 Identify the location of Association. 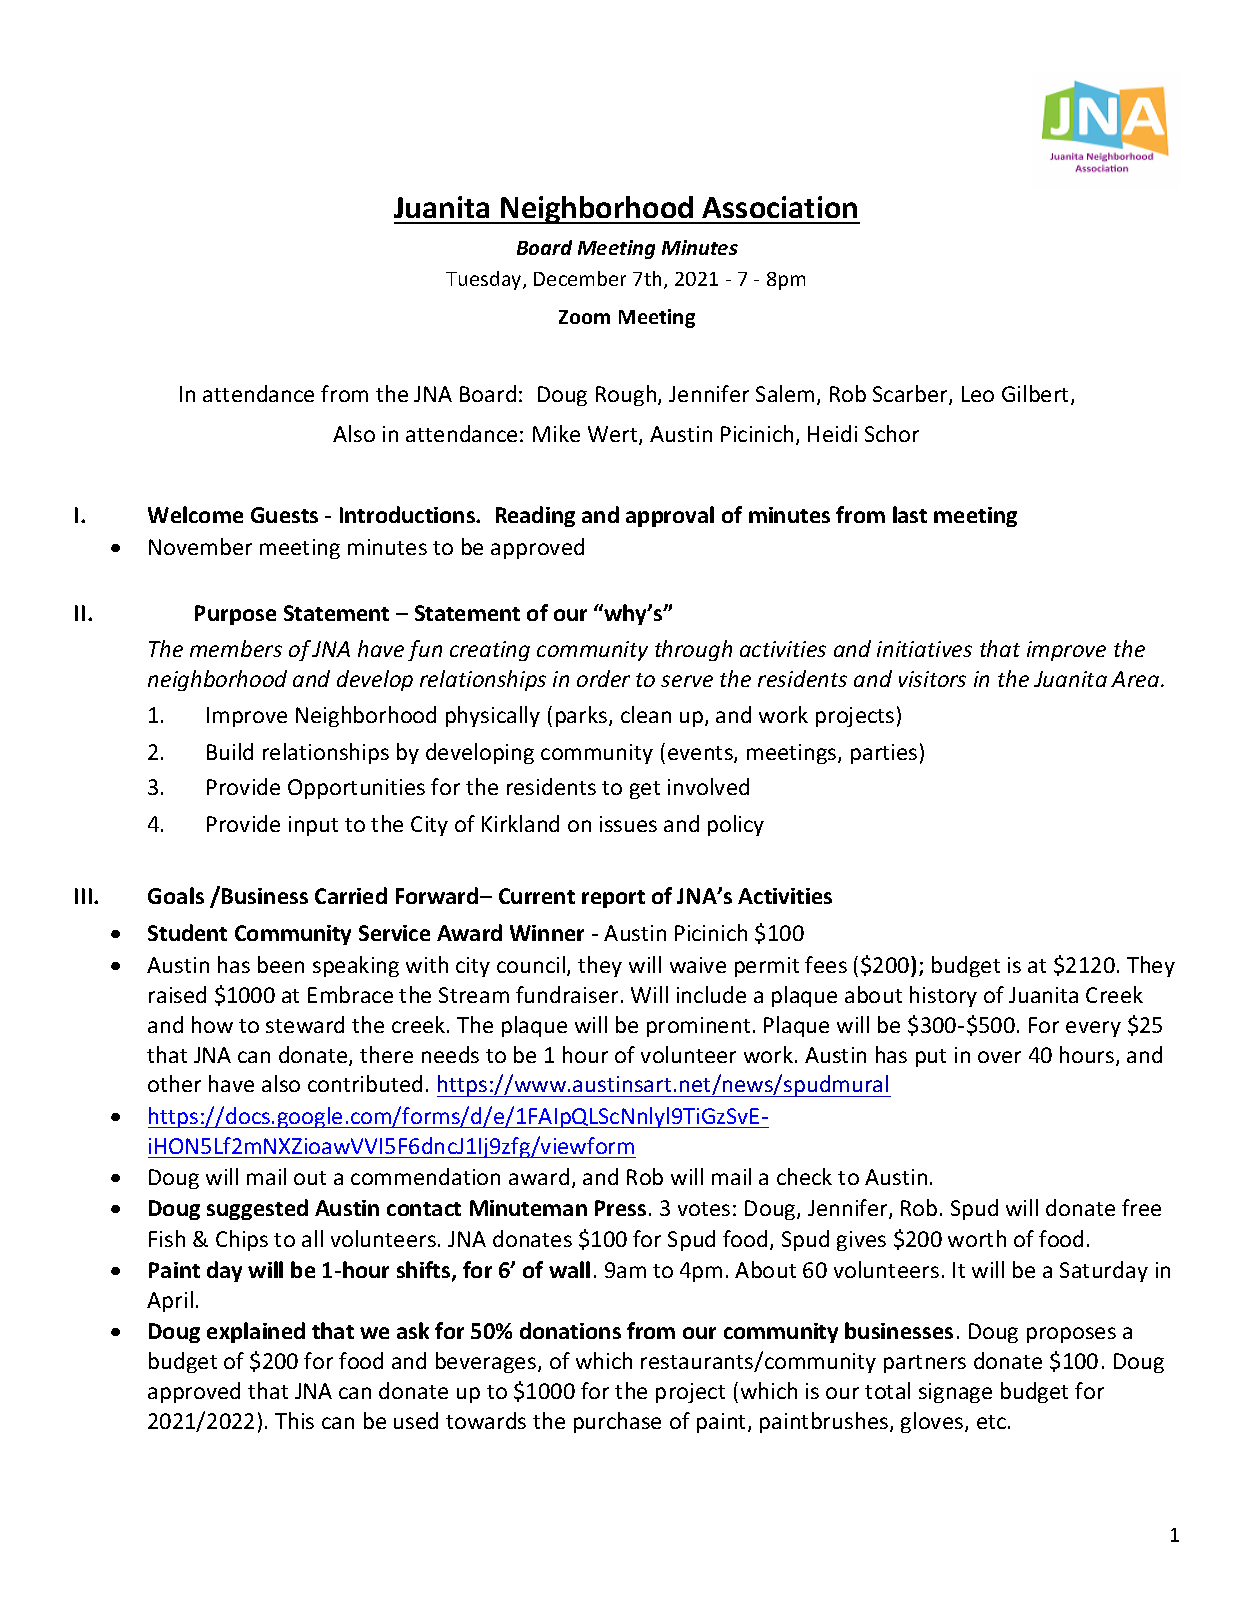
(779, 207).
